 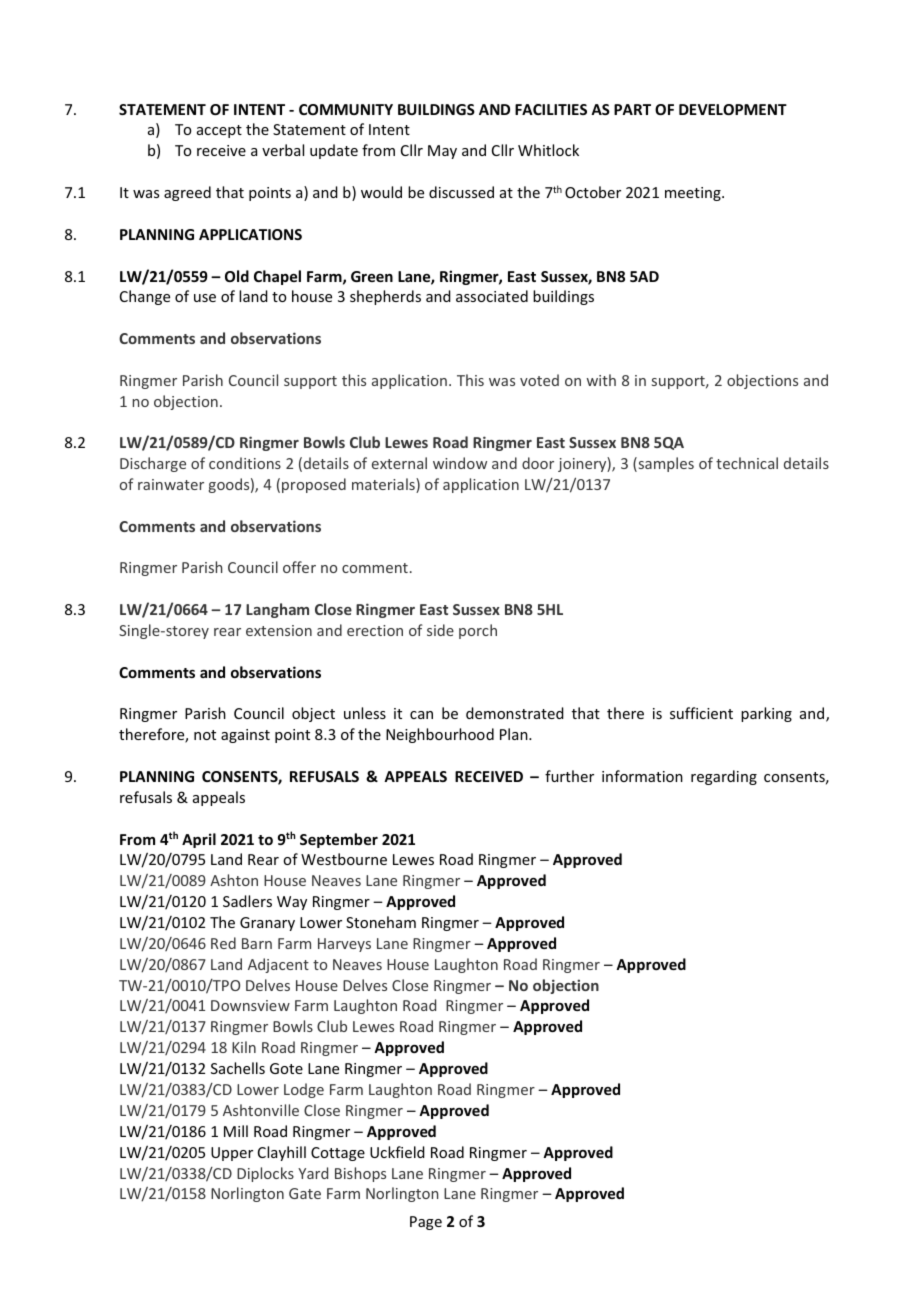 I want to click on Red, so click(x=223, y=943).
